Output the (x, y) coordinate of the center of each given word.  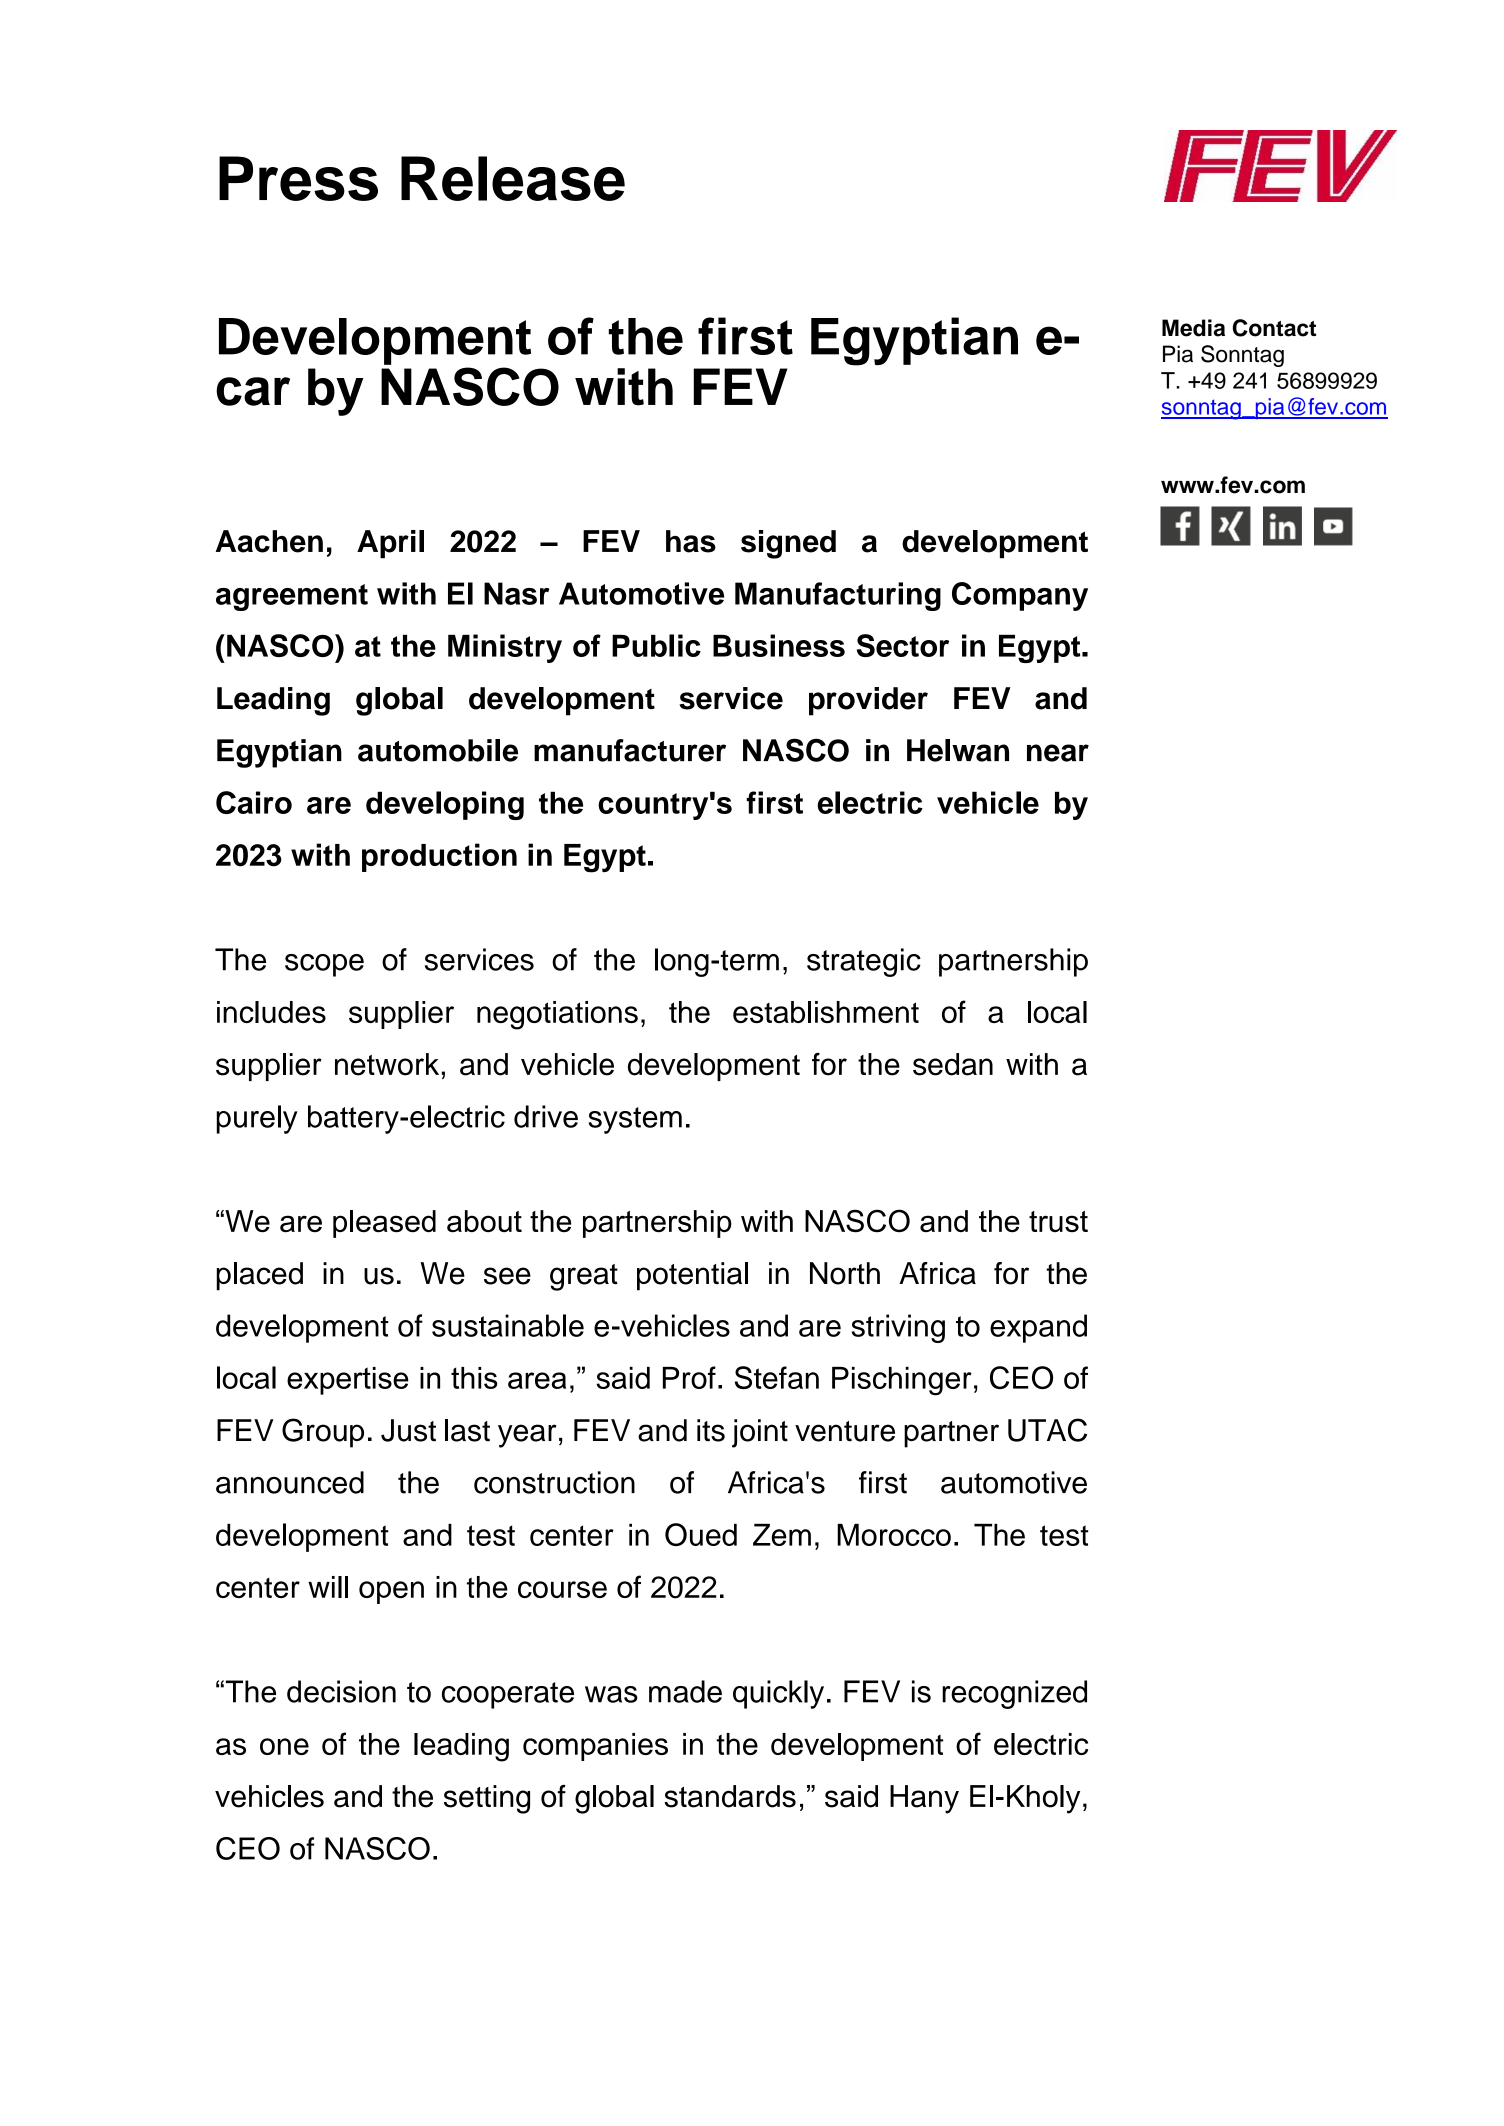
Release (513, 178)
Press (298, 178)
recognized (1014, 1694)
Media (1193, 328)
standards (730, 1796)
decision (341, 1691)
